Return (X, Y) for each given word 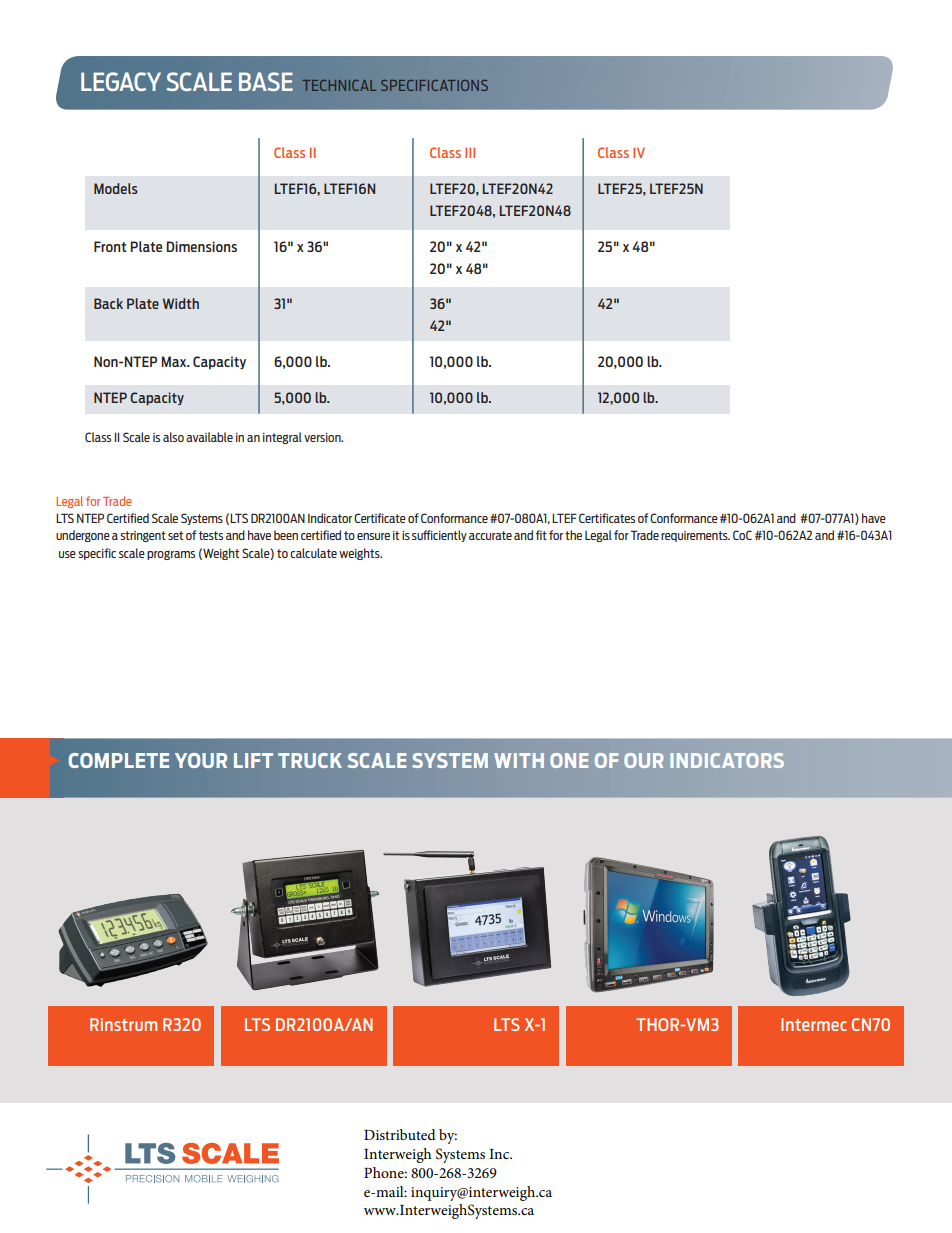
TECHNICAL (339, 85)
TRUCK (310, 760)
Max (175, 361)
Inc (500, 1154)
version (323, 437)
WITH (519, 760)
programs (171, 555)
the (573, 535)
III (470, 152)
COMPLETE (118, 760)
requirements (695, 536)
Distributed (400, 1134)
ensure (373, 536)
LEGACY (121, 81)
